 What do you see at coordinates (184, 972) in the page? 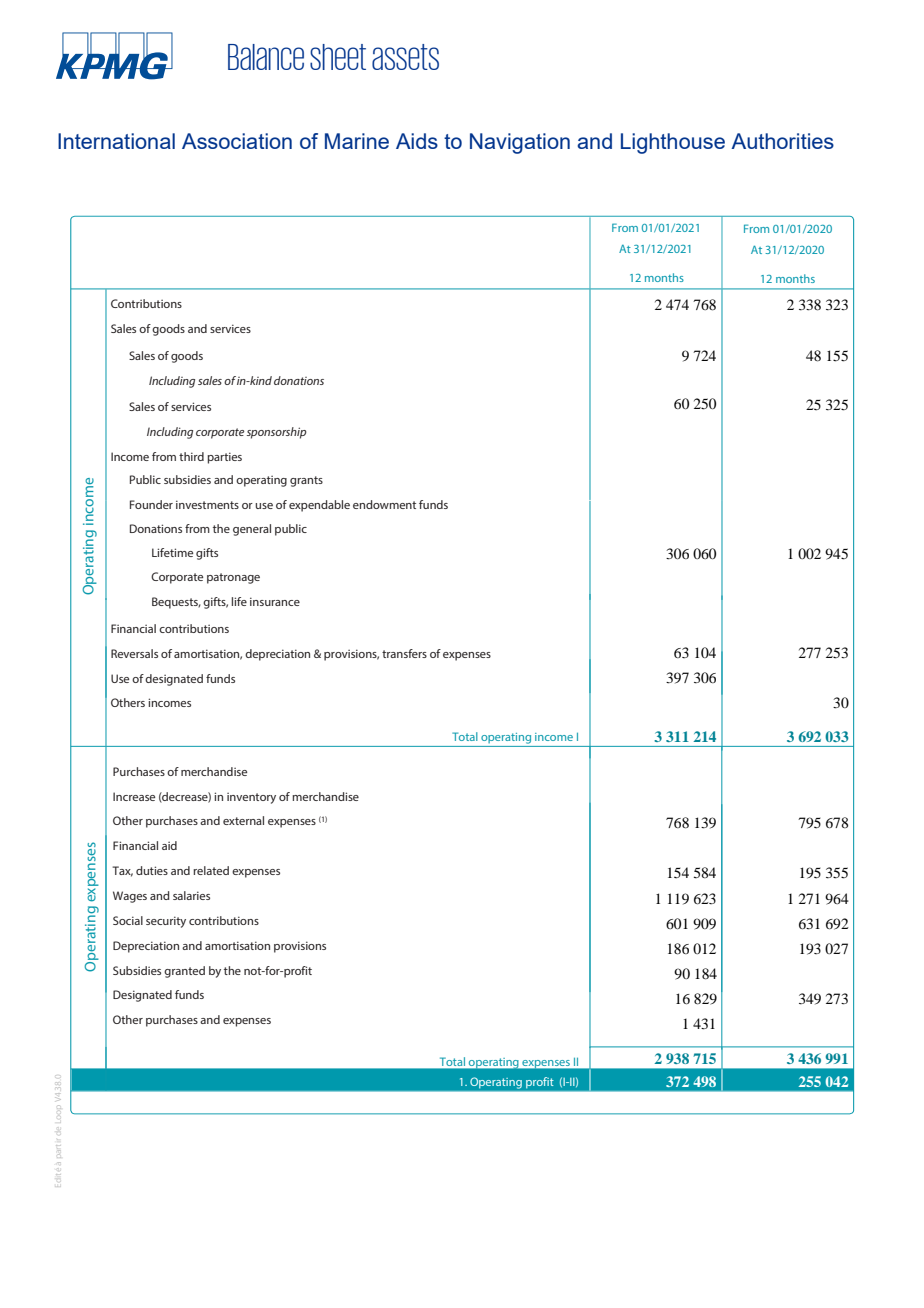
I see `granted` at bounding box center [184, 972].
